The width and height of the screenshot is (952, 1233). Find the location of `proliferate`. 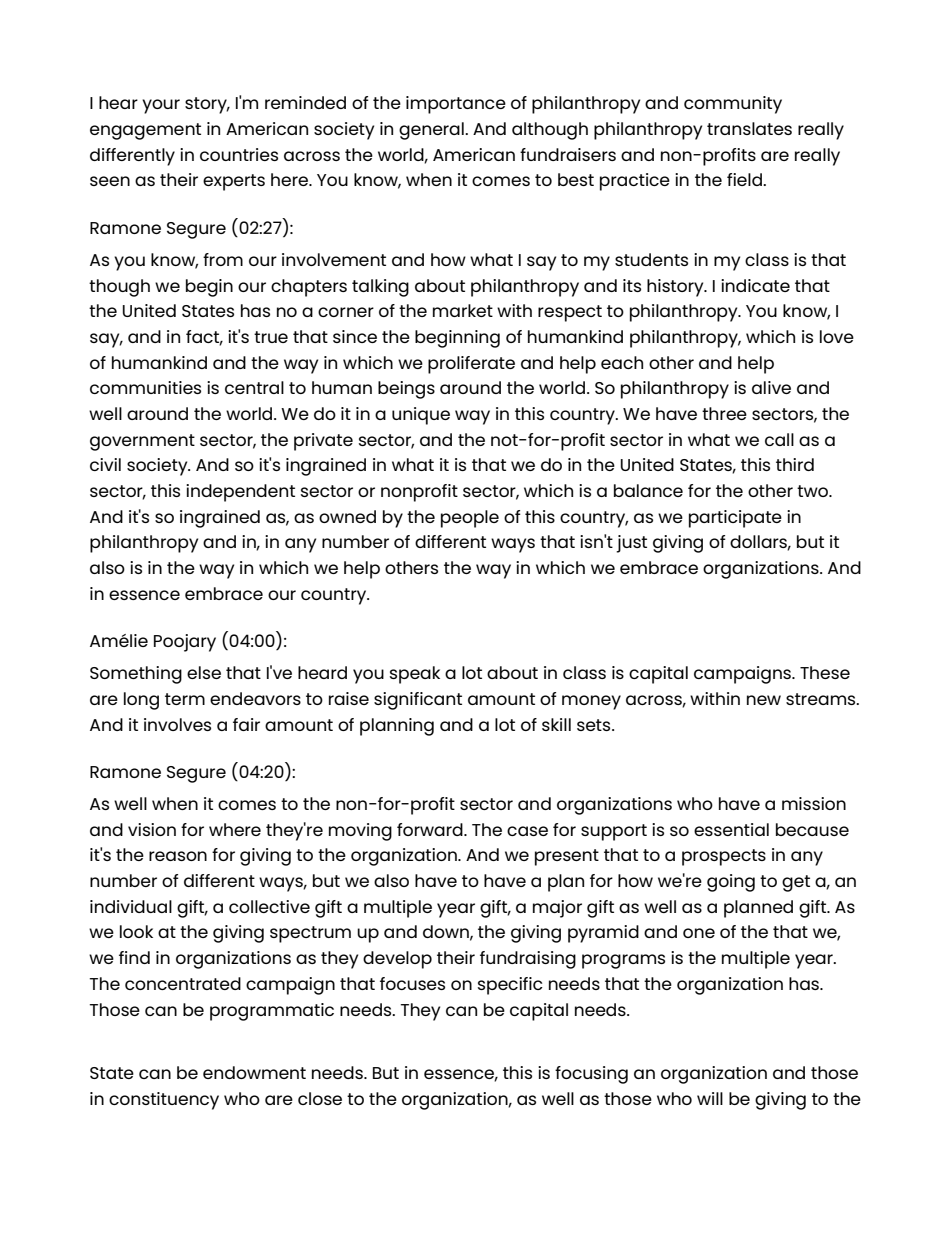

proliferate is located at coordinates (471, 365).
